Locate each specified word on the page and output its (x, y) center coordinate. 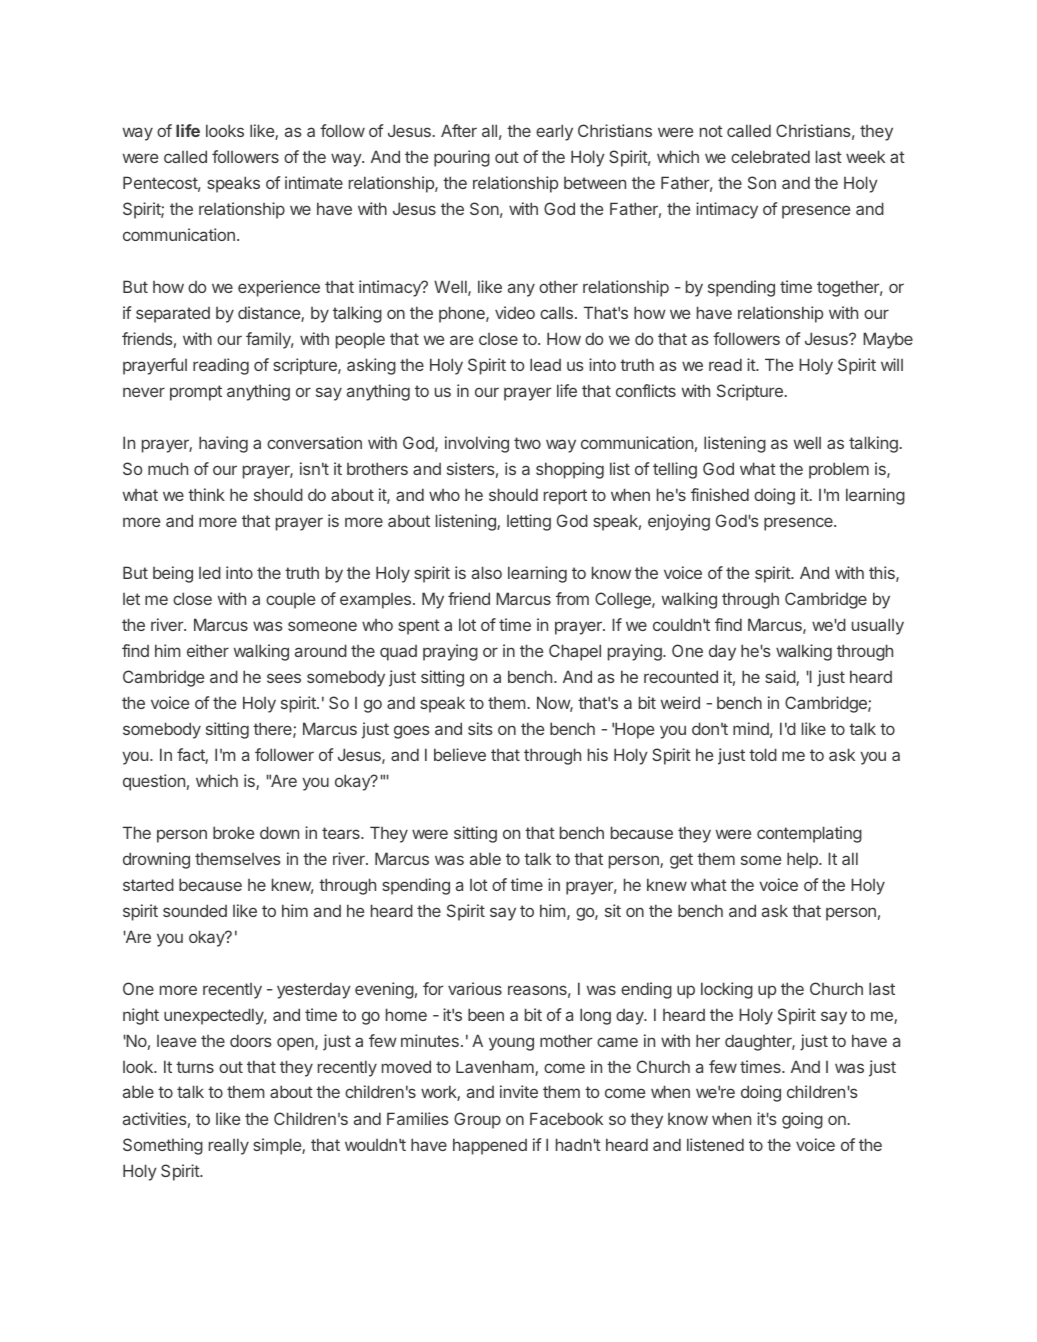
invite (519, 1091)
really (229, 1146)
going (802, 1120)
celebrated (770, 156)
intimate (314, 182)
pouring (462, 158)
